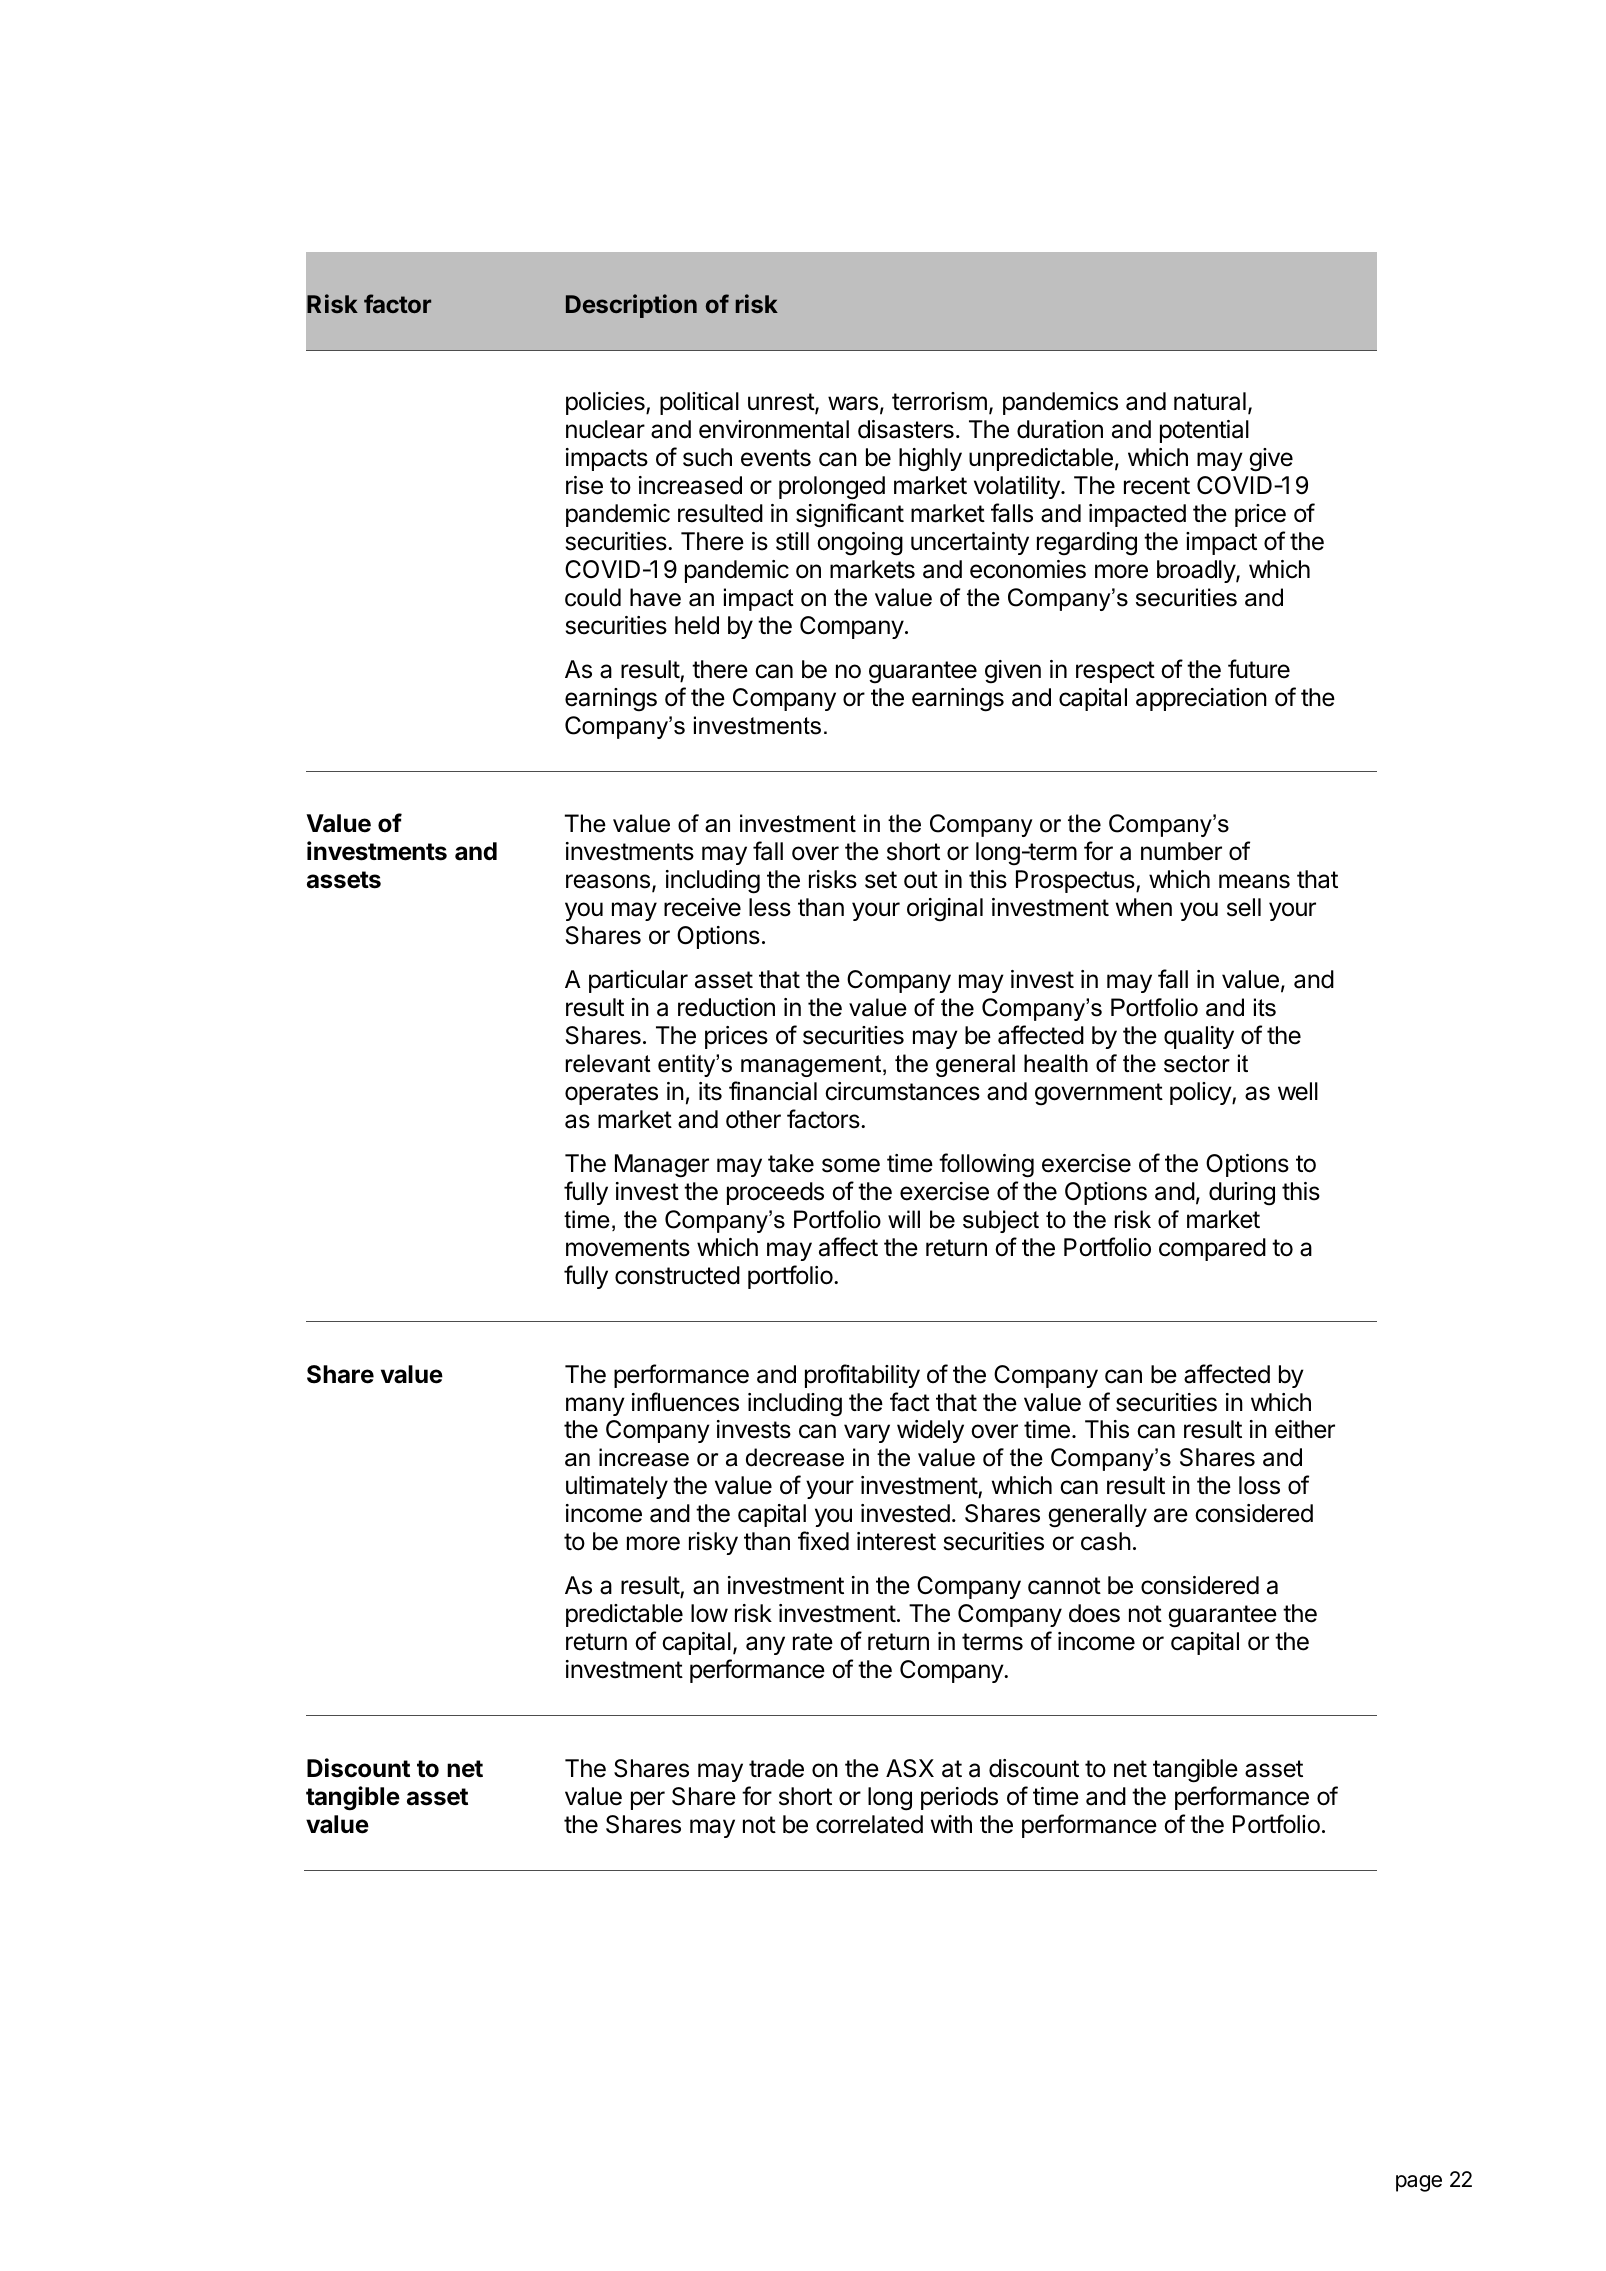 This document has height=2271, width=1606. Describe the element at coordinates (677, 1275) in the document. I see `constructed` at that location.
